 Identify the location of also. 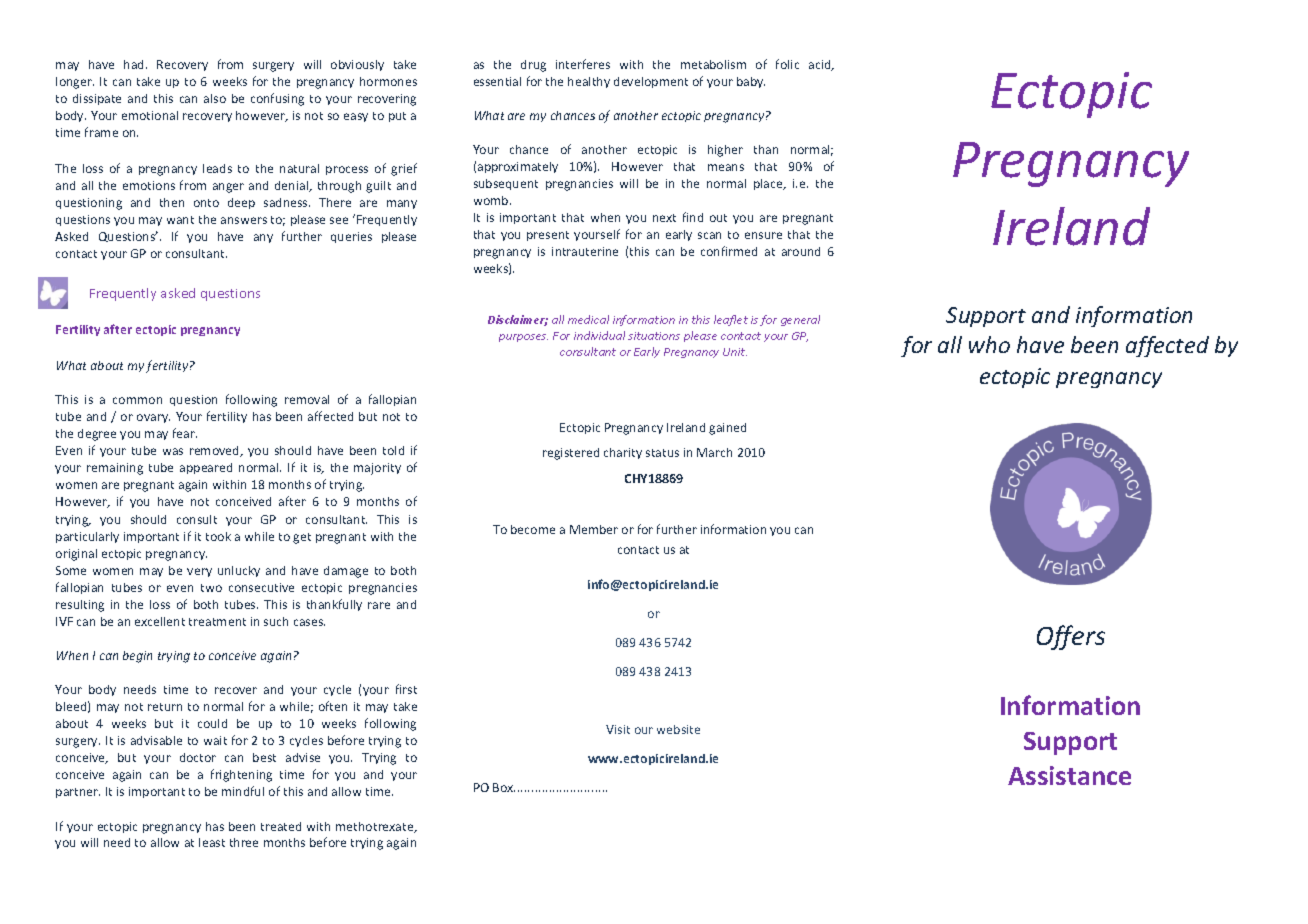
(215, 98).
